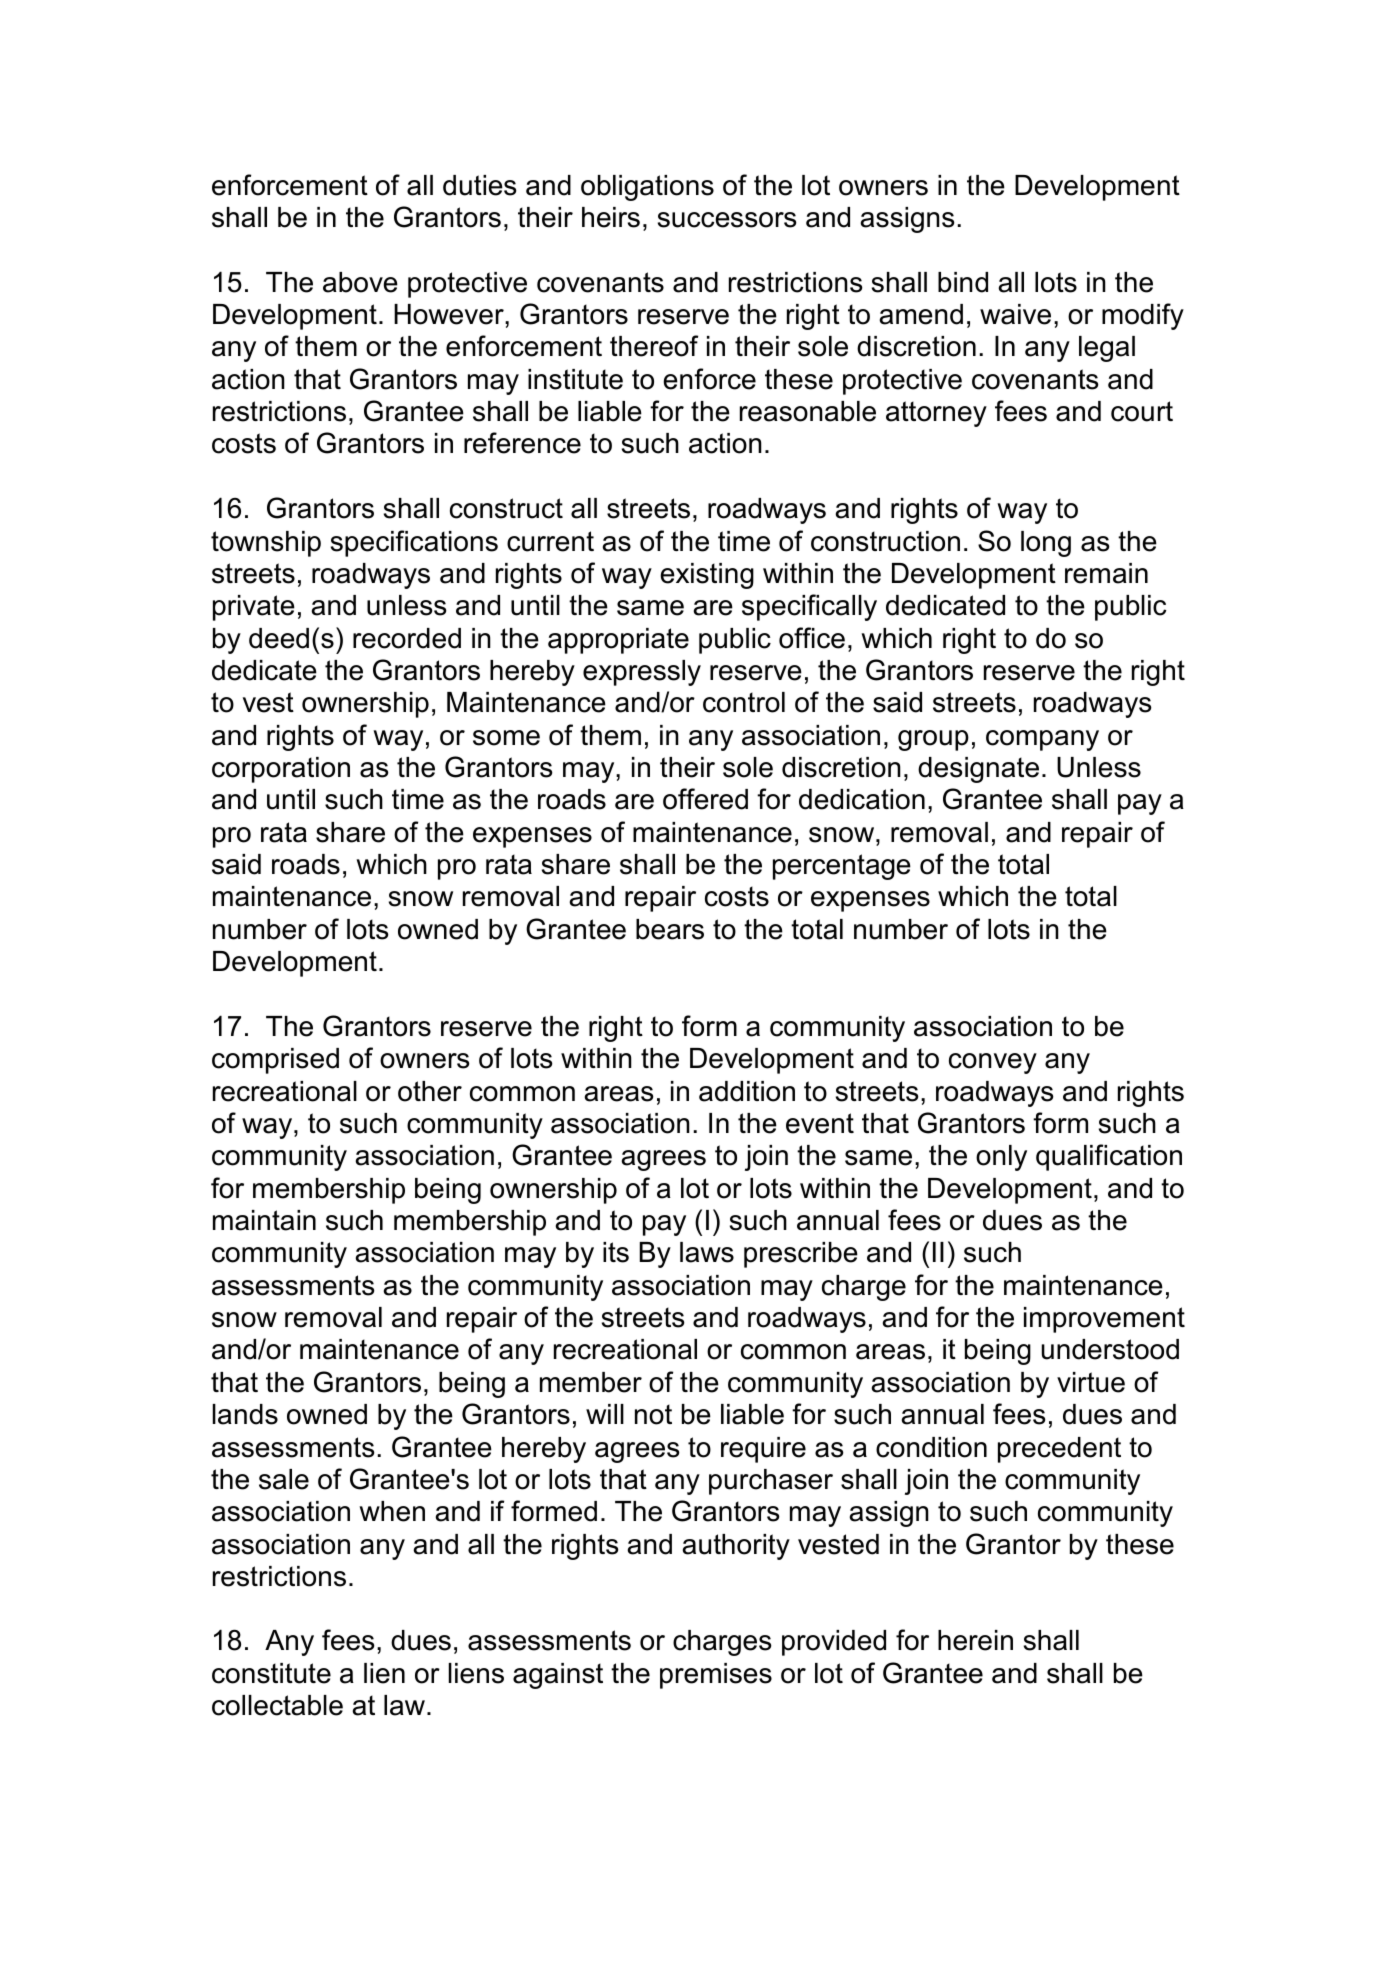  I want to click on premises, so click(716, 1676).
